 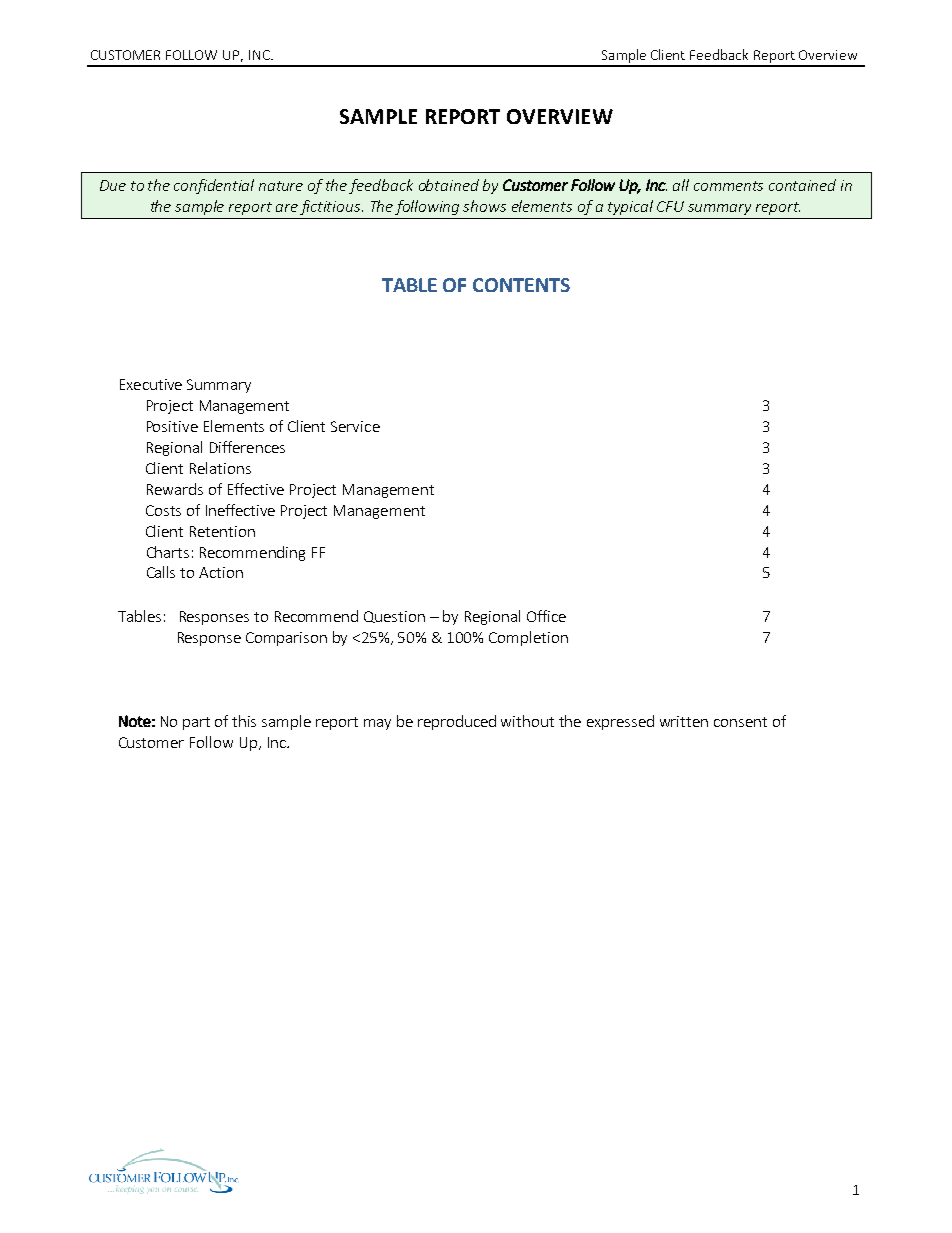 I want to click on part, so click(x=196, y=723).
